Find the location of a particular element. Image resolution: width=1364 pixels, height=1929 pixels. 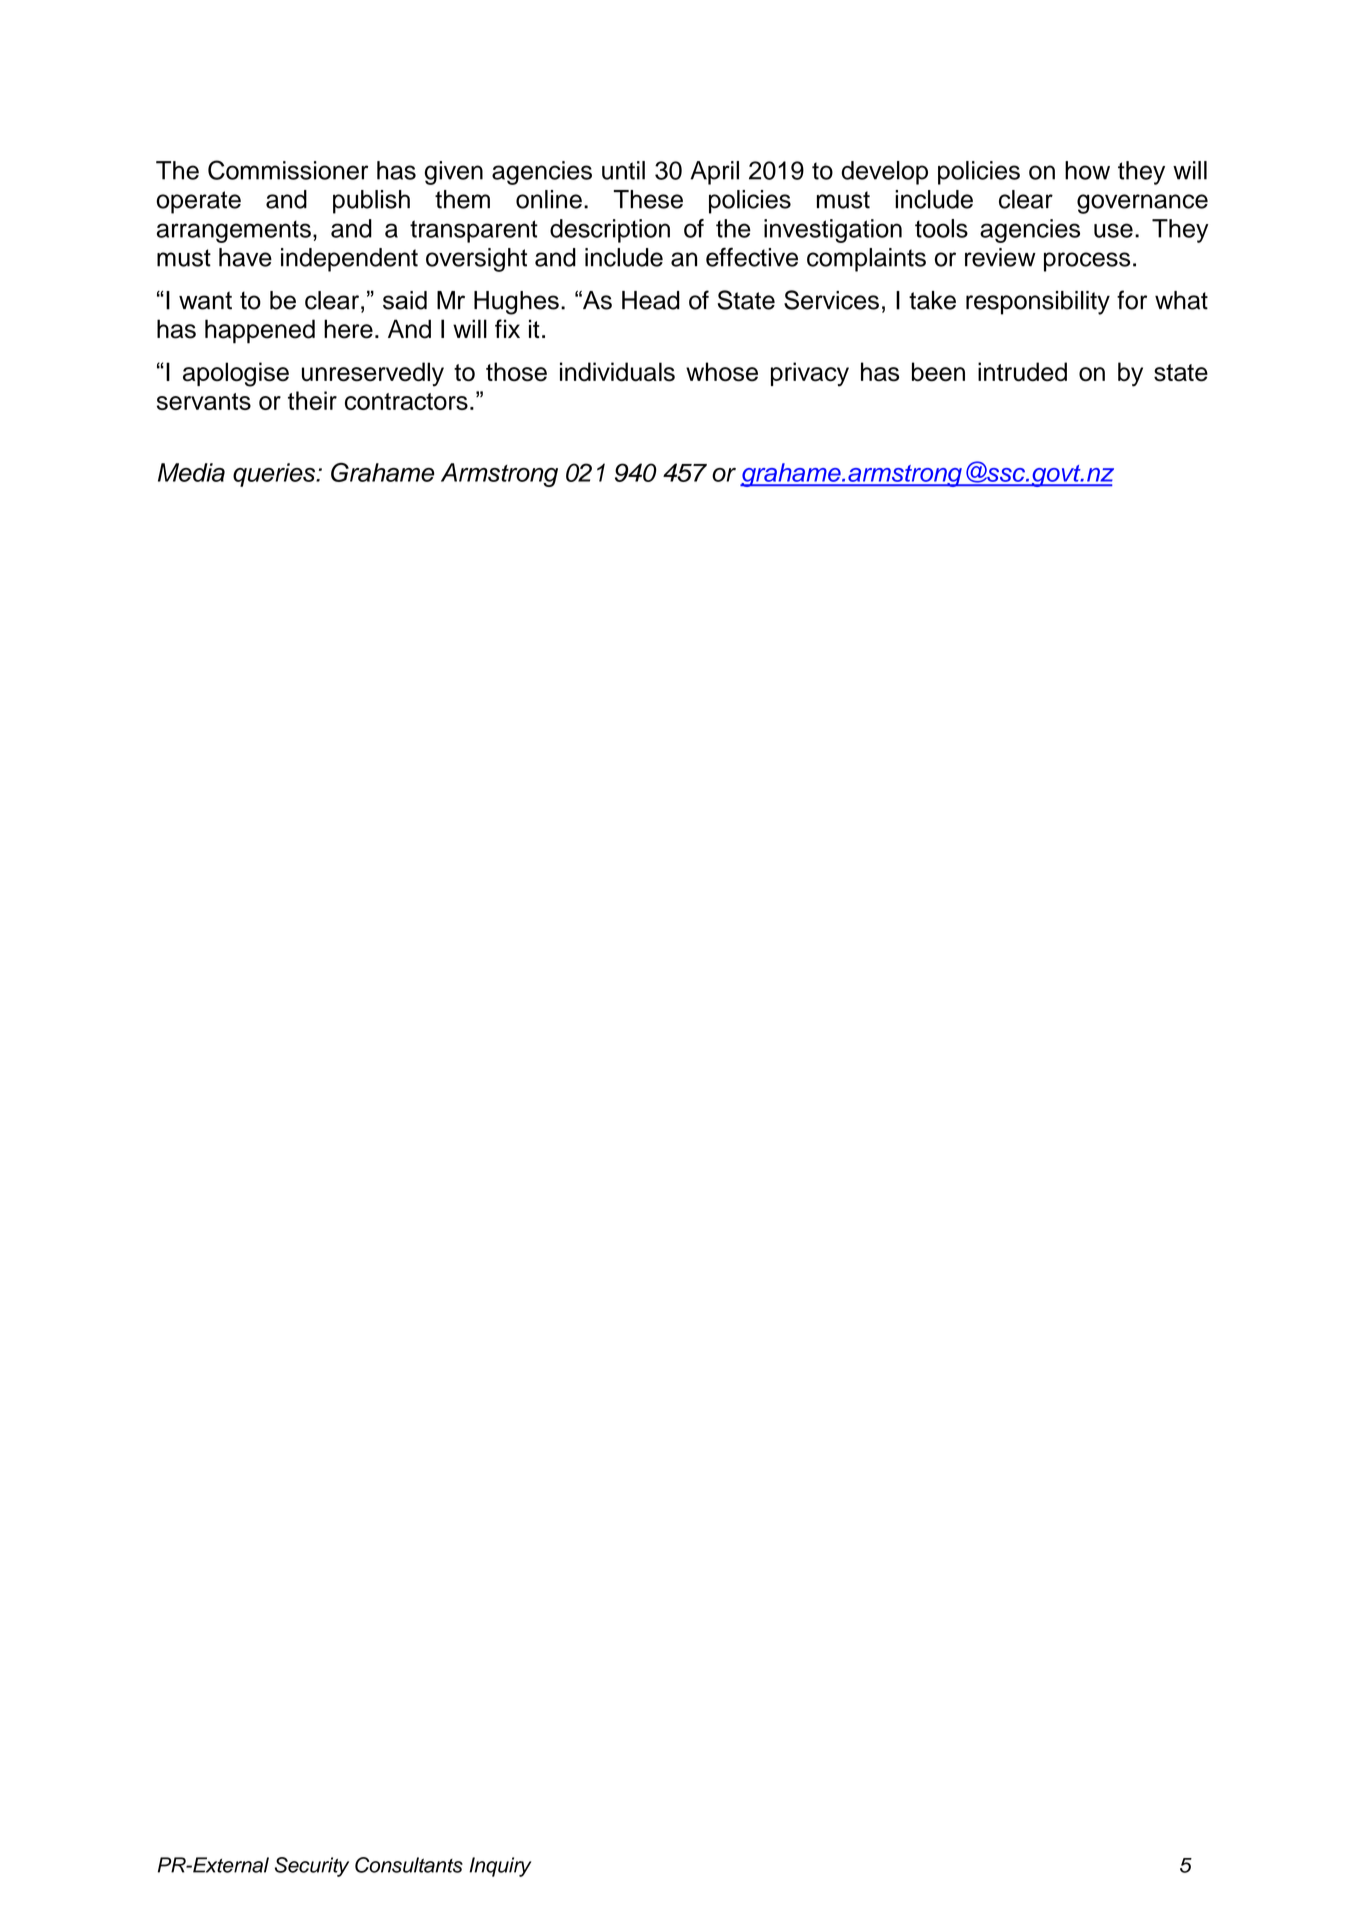

Inquiry is located at coordinates (500, 1867).
